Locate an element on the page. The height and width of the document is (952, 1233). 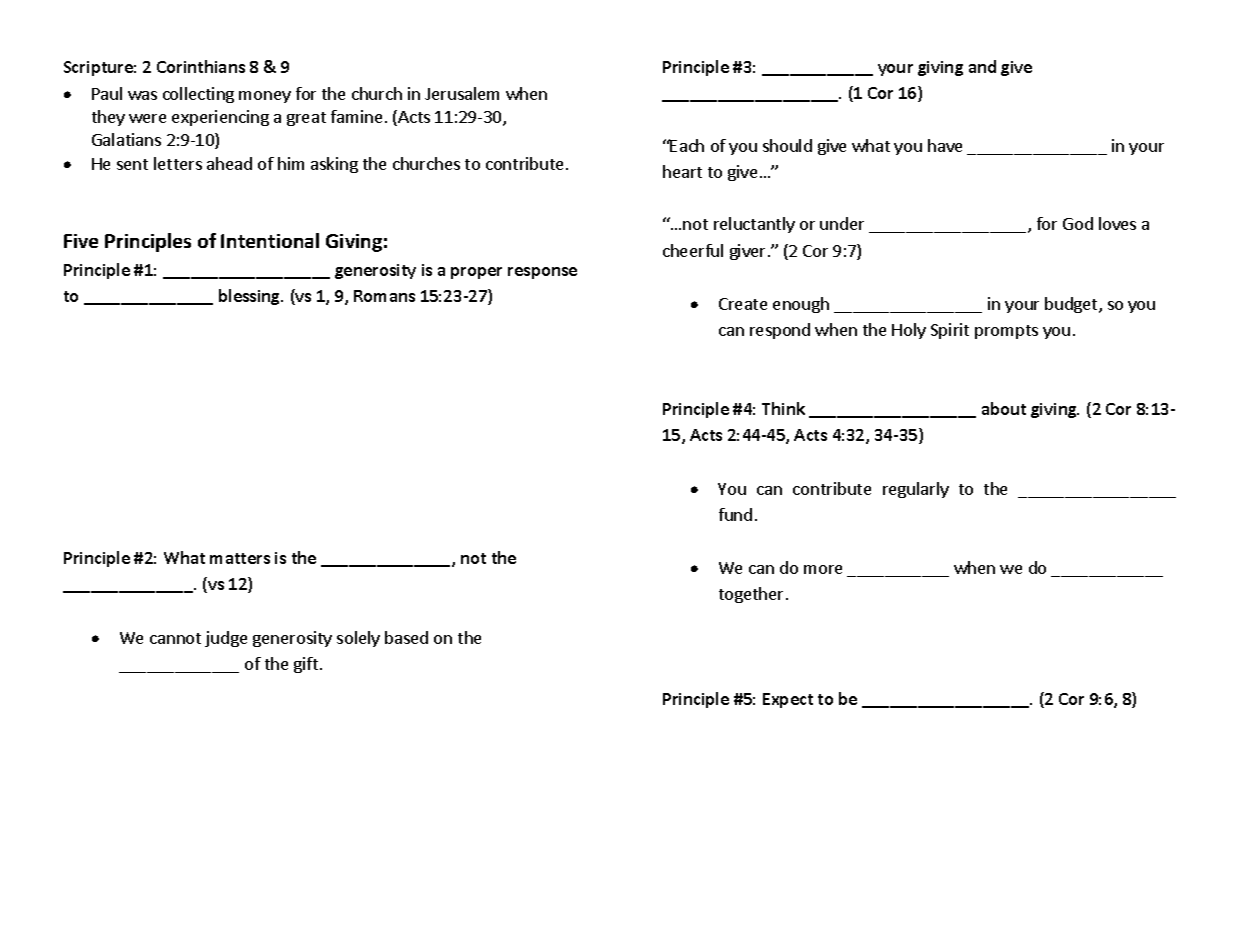
blessing is located at coordinates (251, 297).
